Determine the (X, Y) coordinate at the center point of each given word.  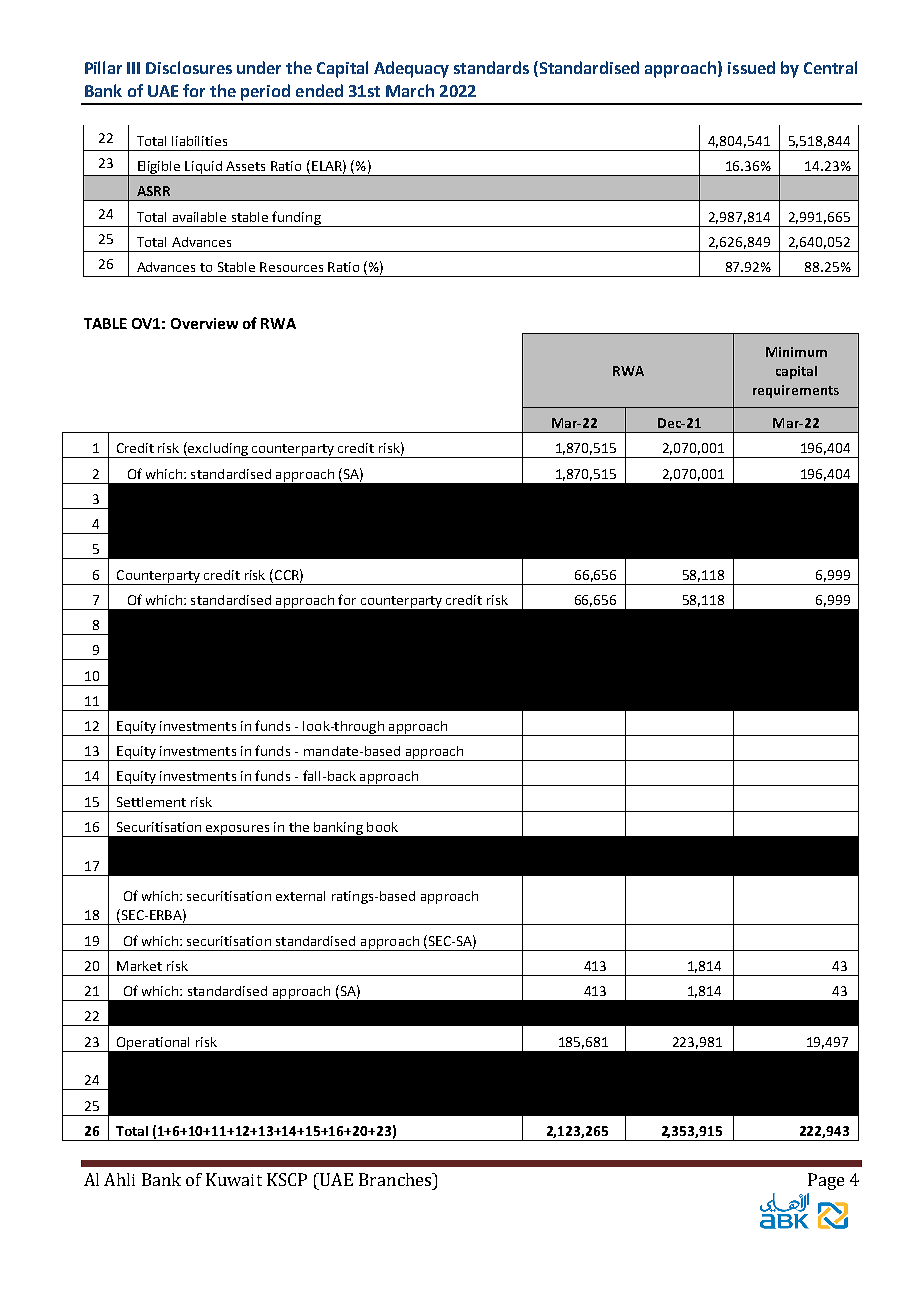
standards (491, 67)
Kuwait (234, 1179)
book (382, 827)
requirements (796, 391)
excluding (218, 450)
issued (751, 67)
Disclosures (189, 67)
